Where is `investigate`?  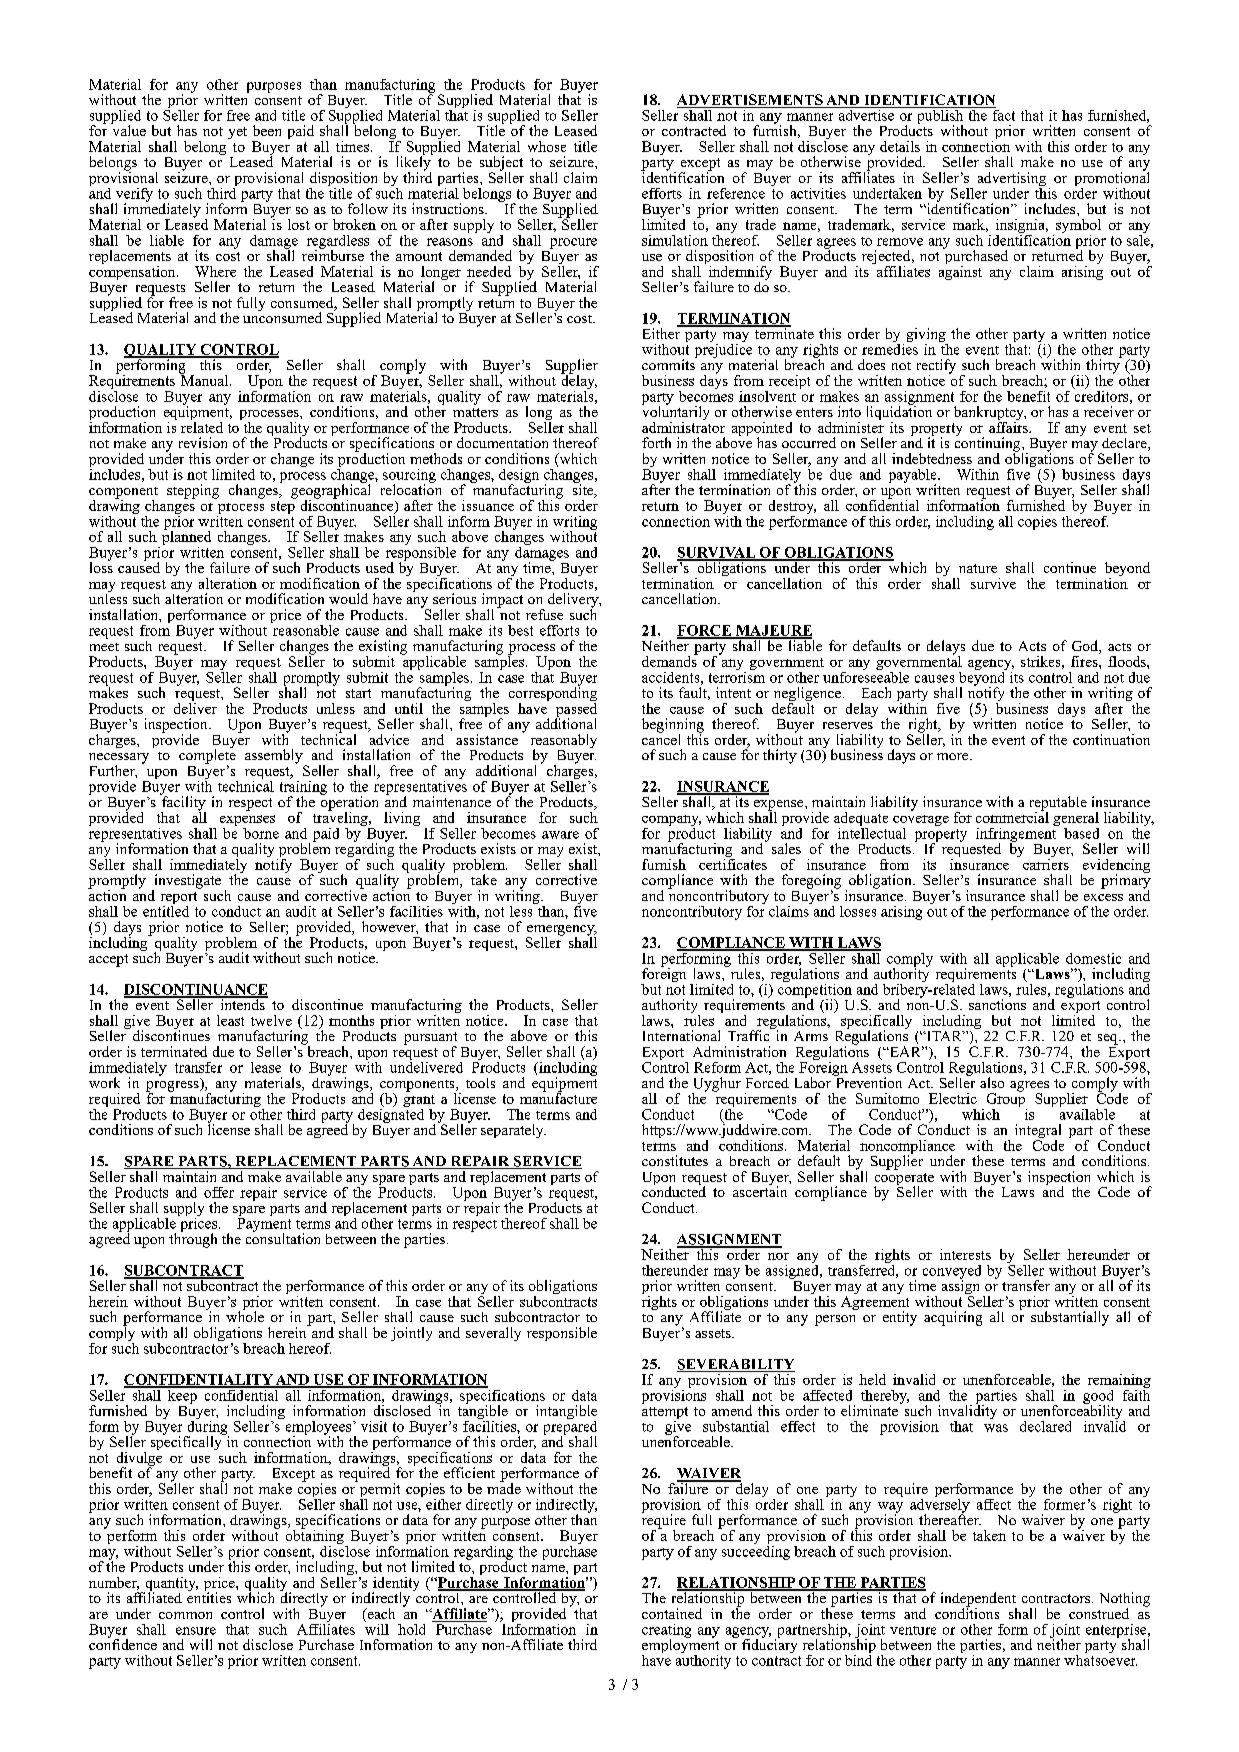 investigate is located at coordinates (186, 882).
